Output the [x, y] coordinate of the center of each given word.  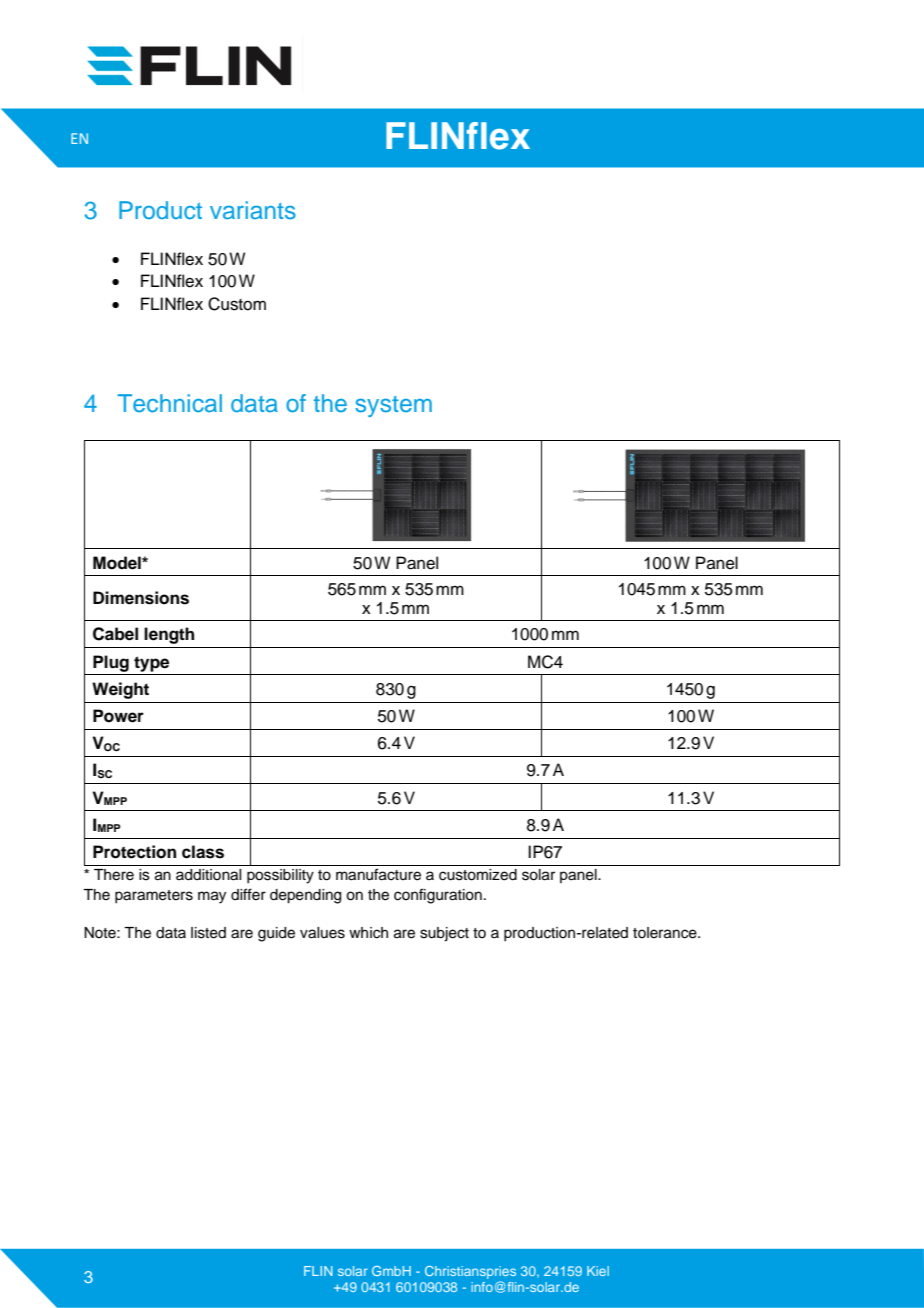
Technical [170, 403]
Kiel [598, 1271]
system [393, 406]
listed [208, 933]
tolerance [666, 933]
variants [253, 210]
